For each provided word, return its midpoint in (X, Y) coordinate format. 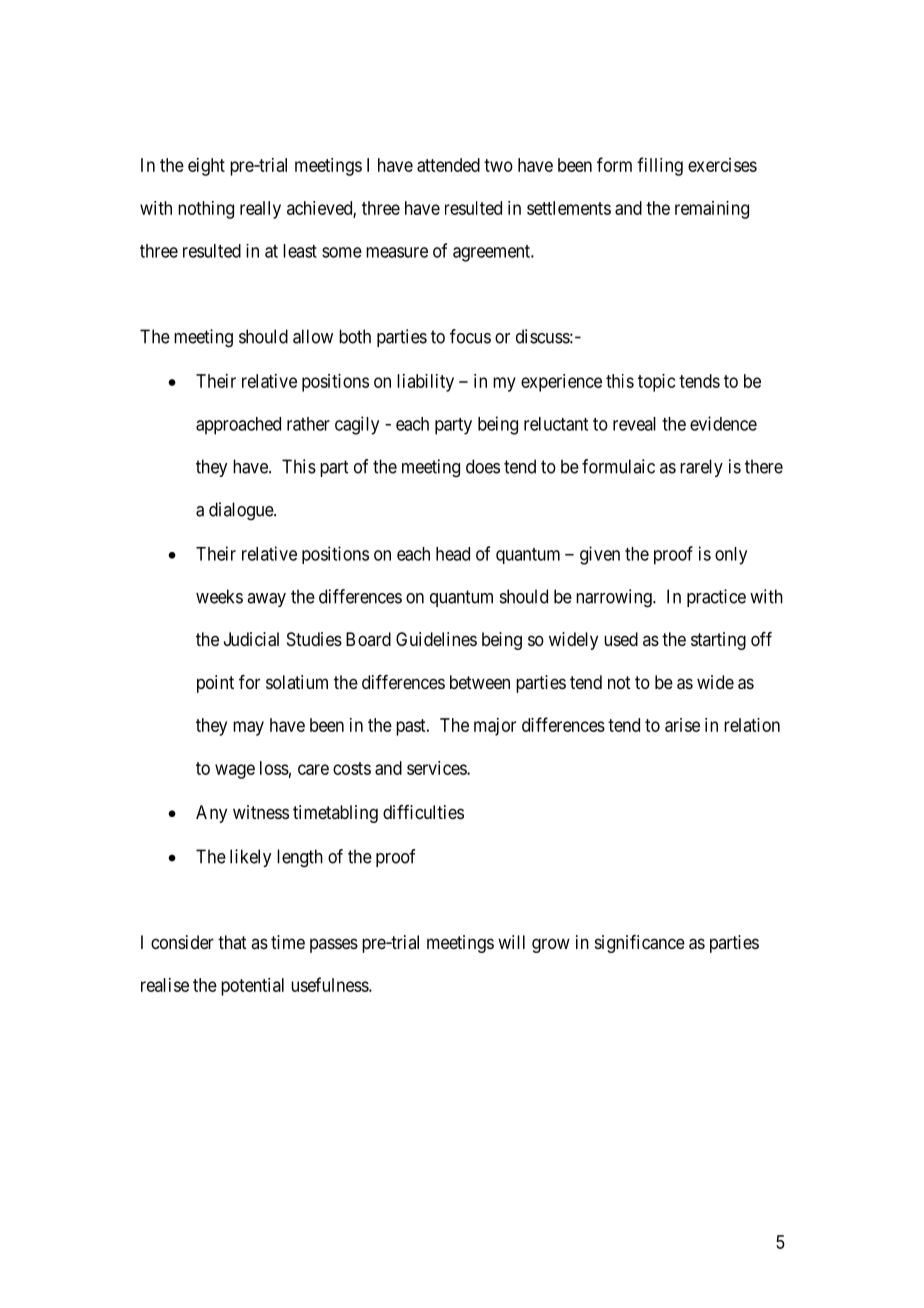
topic (657, 383)
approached (238, 426)
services (437, 768)
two (498, 165)
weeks (219, 596)
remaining (712, 210)
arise (682, 725)
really (260, 210)
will (511, 942)
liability (425, 383)
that (232, 942)
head (453, 554)
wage (235, 771)
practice (716, 598)
